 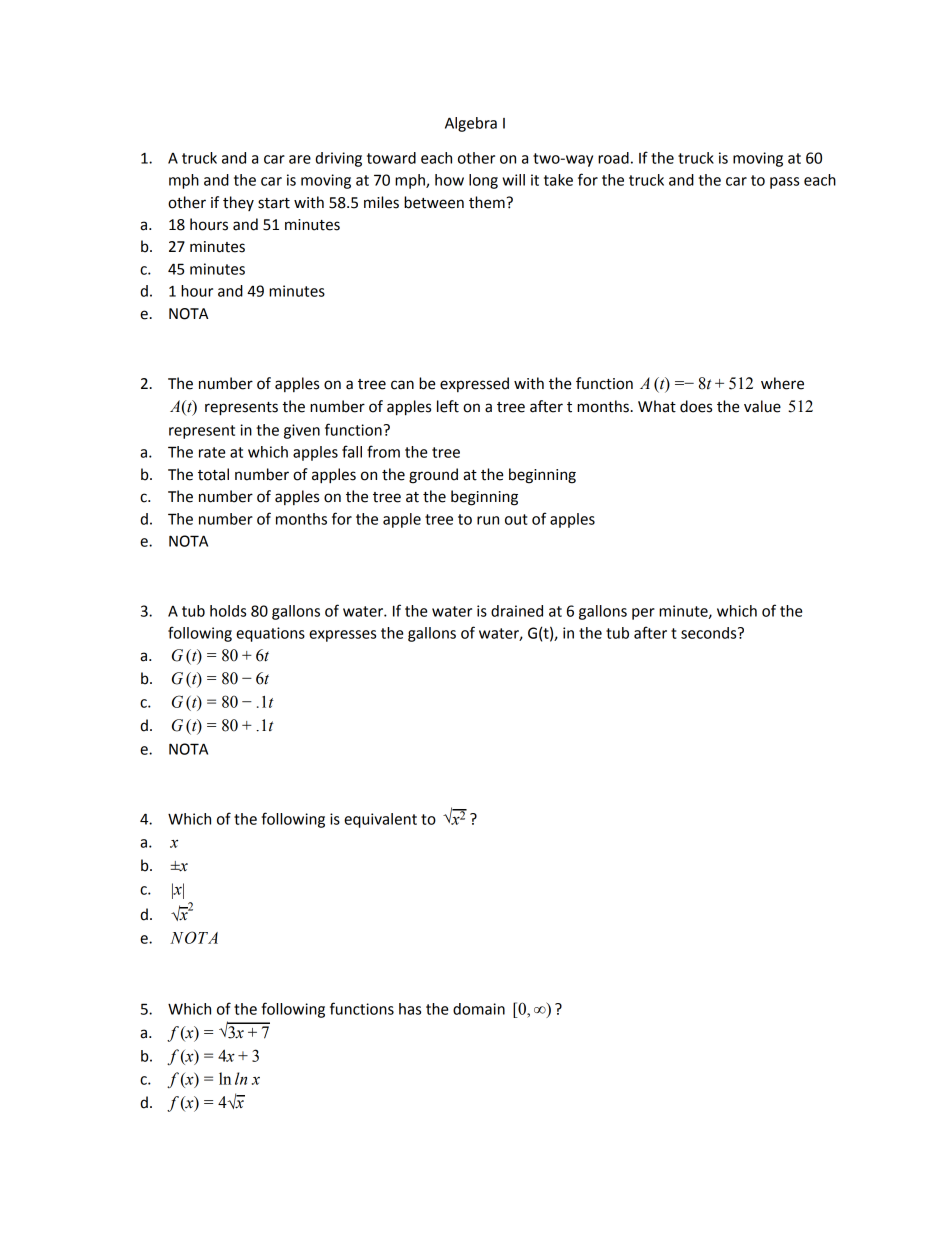 What do you see at coordinates (433, 476) in the page?
I see `ground` at bounding box center [433, 476].
